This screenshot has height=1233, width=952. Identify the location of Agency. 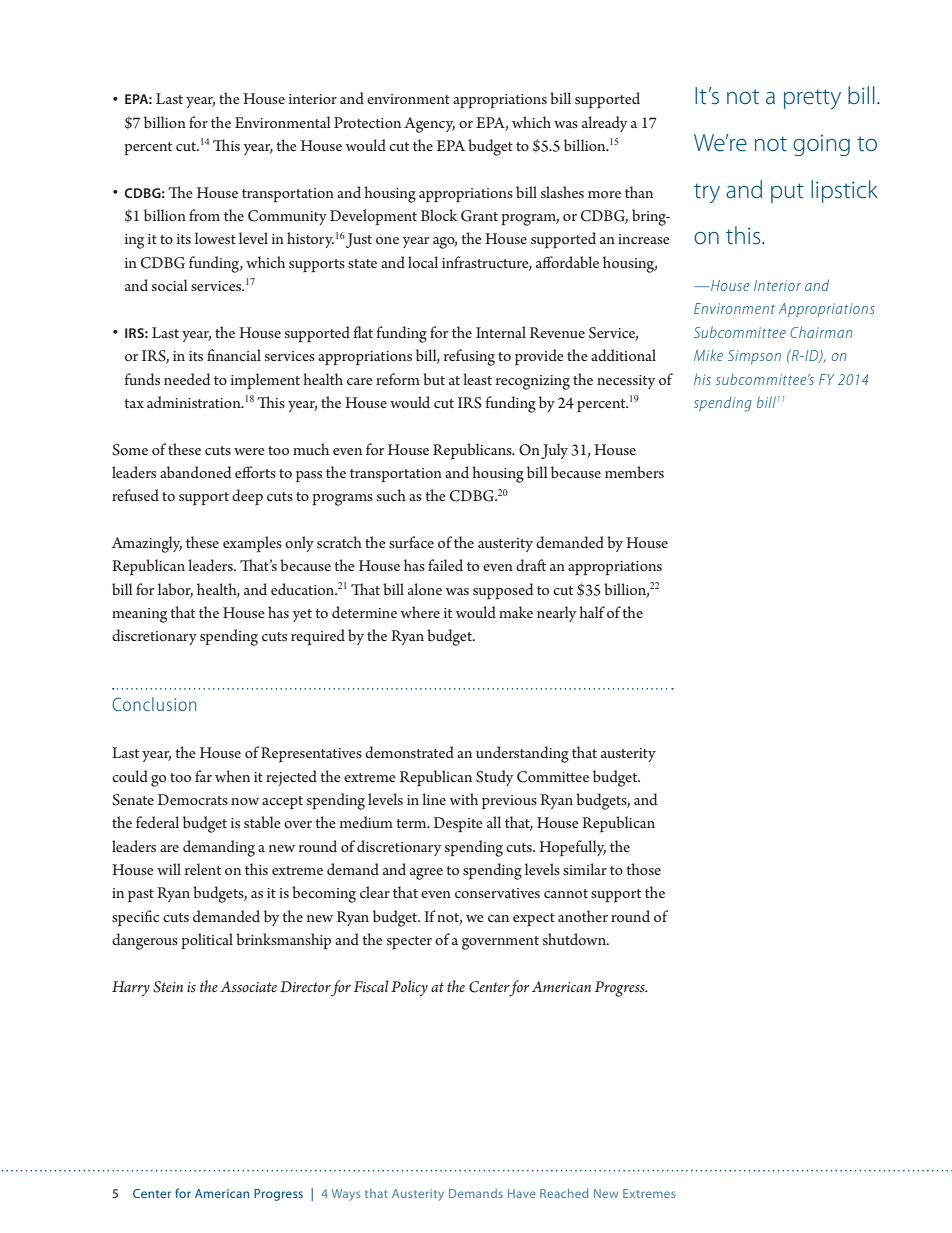
(429, 125).
